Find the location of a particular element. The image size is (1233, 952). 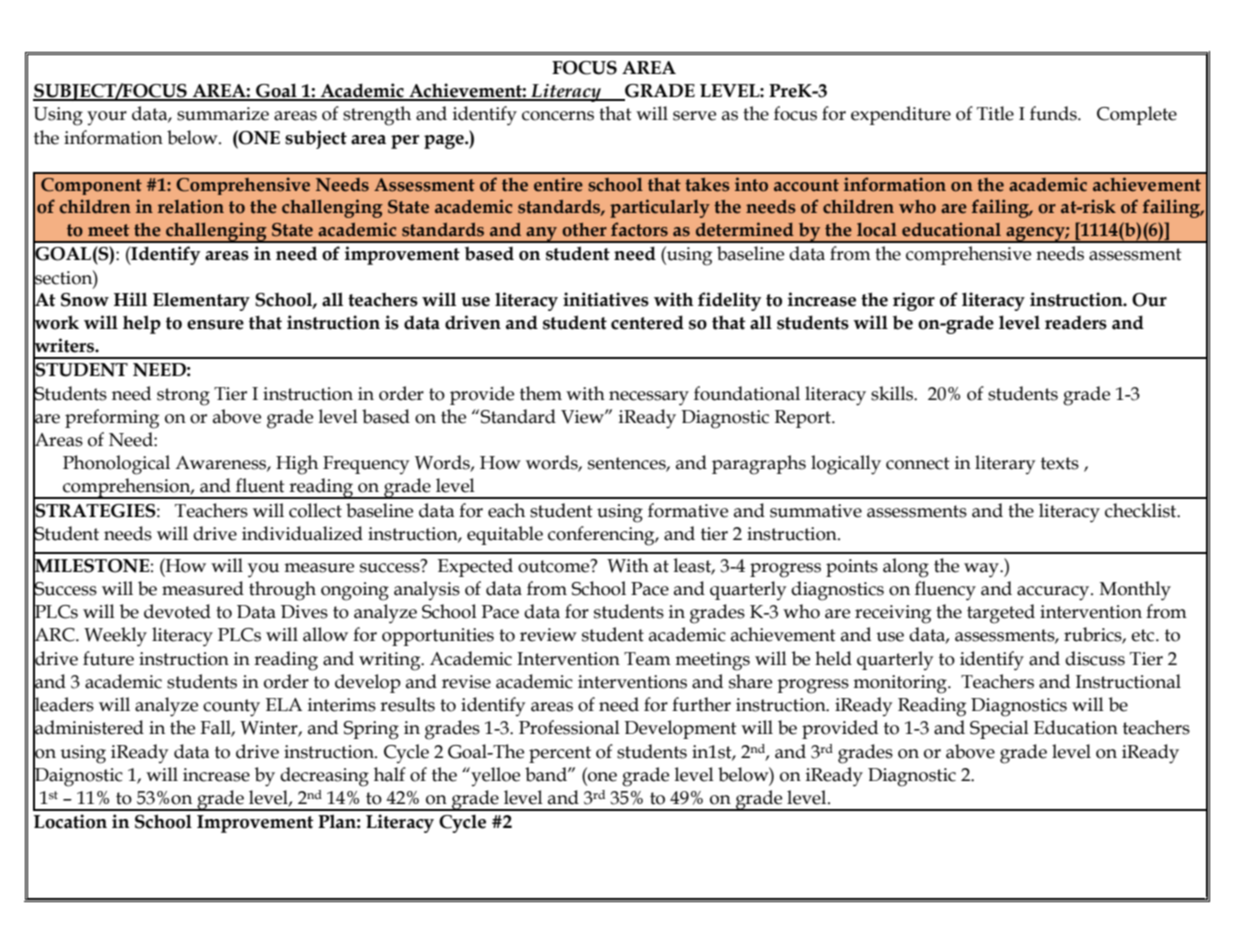

Phonological is located at coordinates (116, 465).
